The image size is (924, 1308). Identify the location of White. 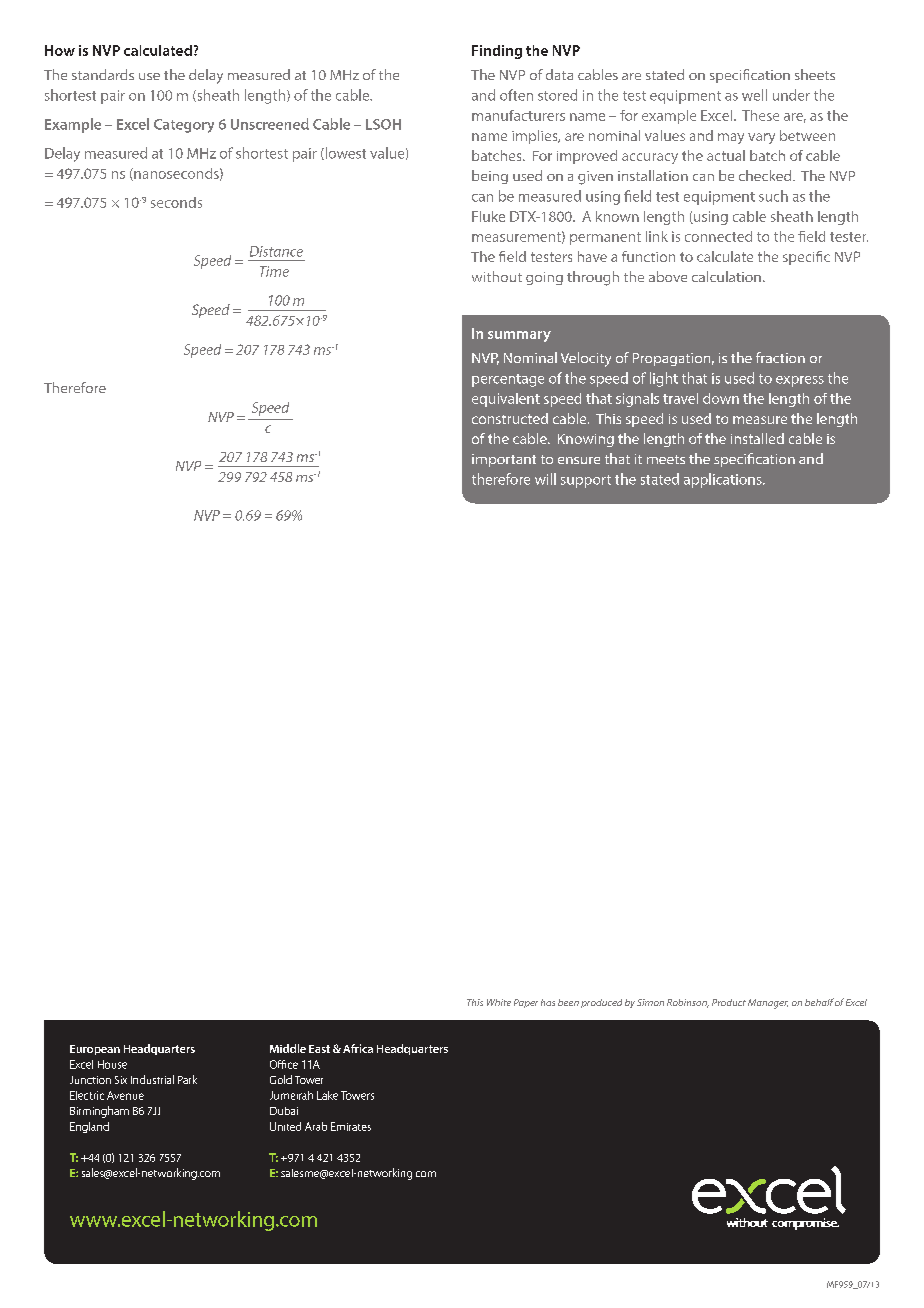
(499, 1002).
